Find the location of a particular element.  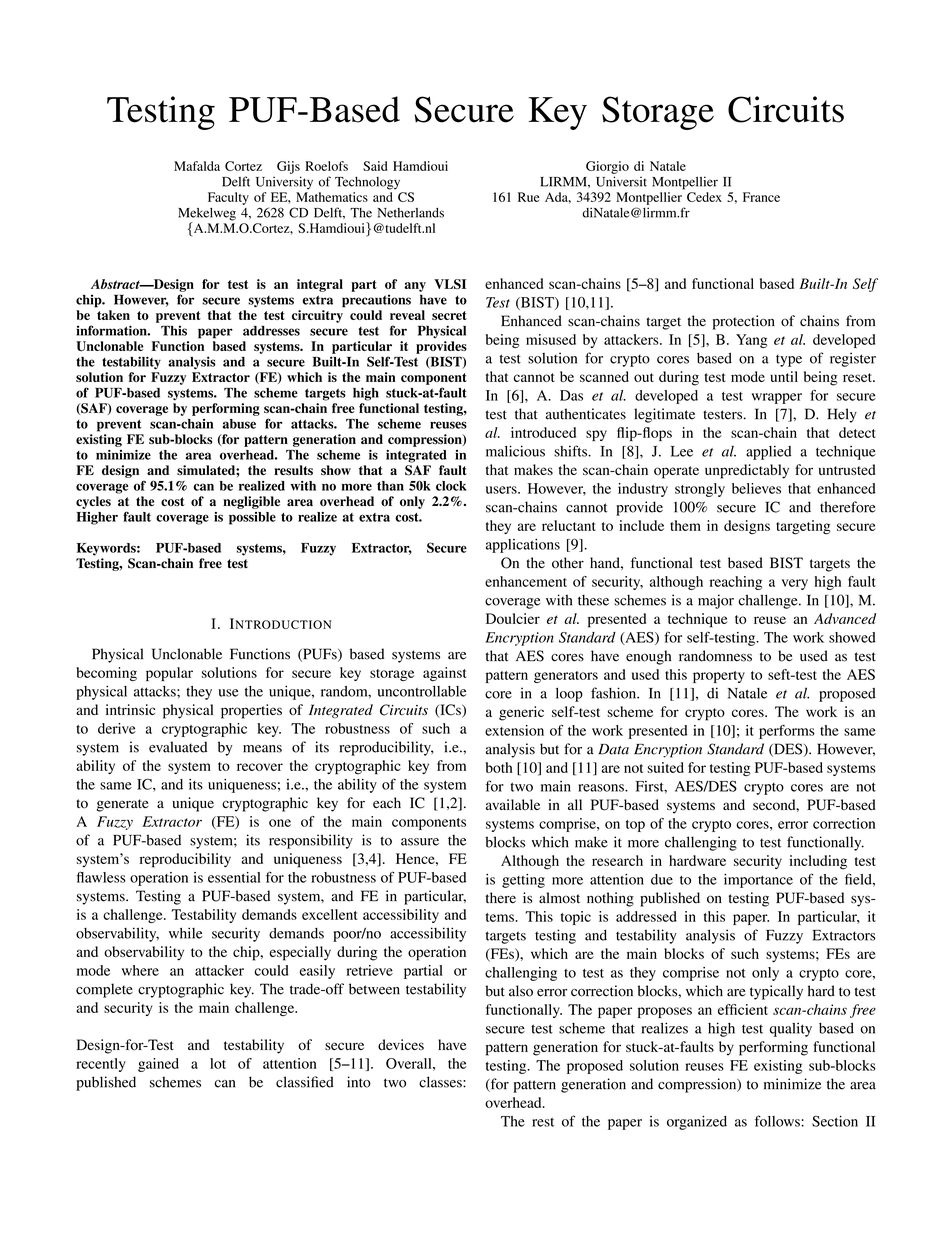

gained is located at coordinates (158, 1065).
